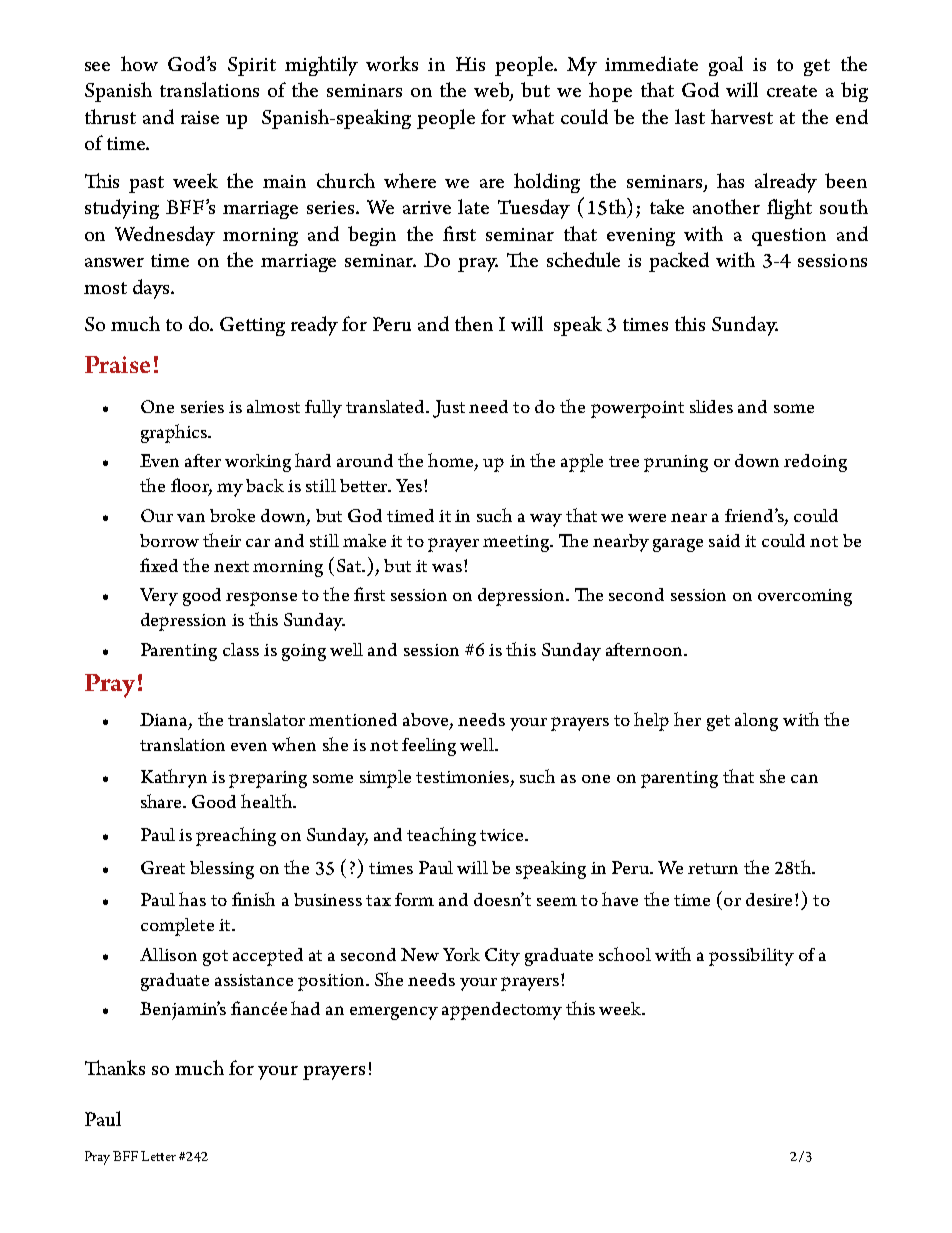 The height and width of the screenshot is (1233, 952). I want to click on what, so click(533, 116).
